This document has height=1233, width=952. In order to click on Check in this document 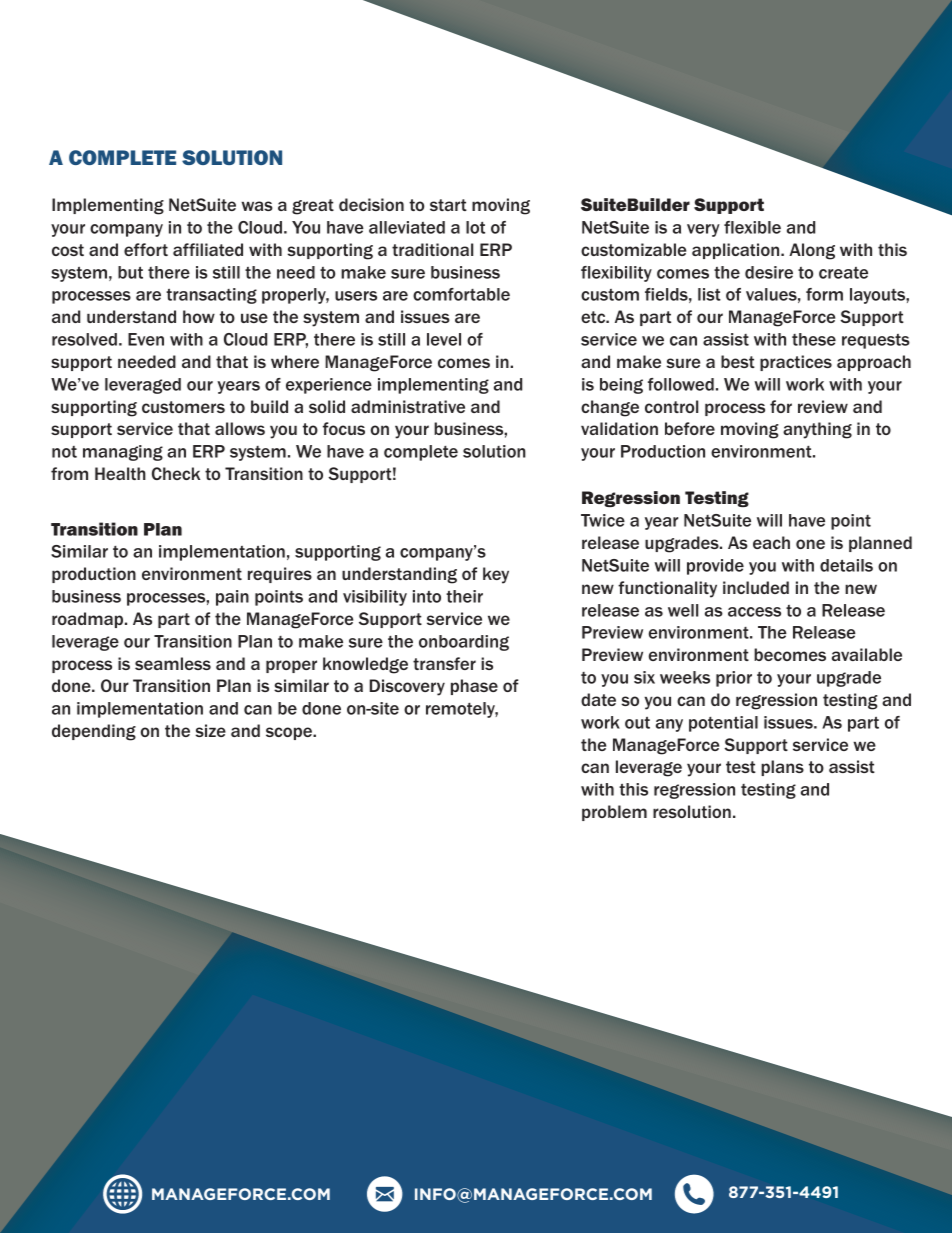, I will do `click(176, 473)`.
